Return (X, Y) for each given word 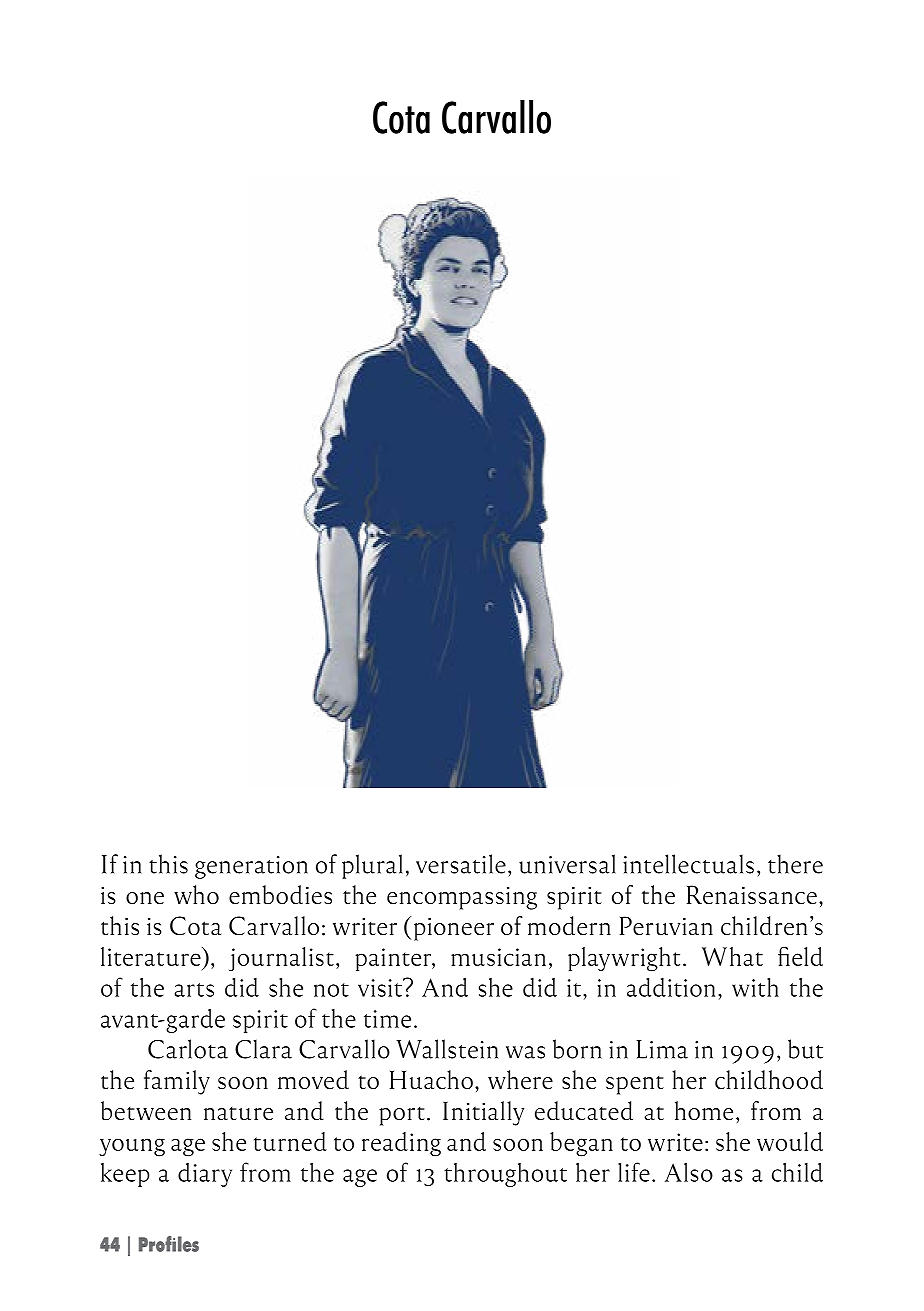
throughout (505, 1175)
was (525, 1052)
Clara (263, 1049)
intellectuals (688, 864)
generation (251, 867)
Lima (662, 1049)
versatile (461, 864)
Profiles (169, 1244)
